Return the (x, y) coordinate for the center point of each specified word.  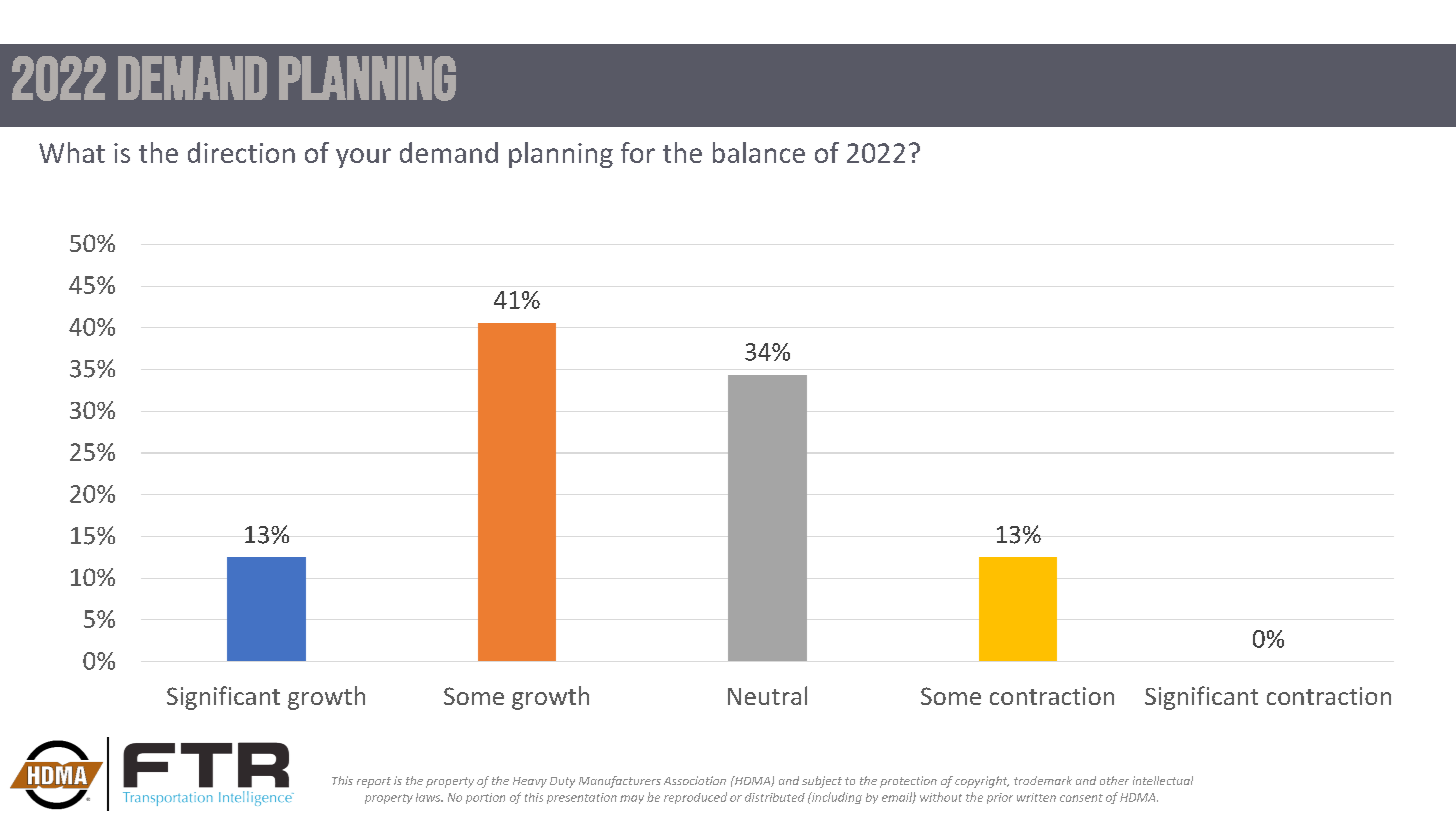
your (363, 158)
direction (241, 152)
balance (759, 152)
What (72, 152)
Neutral (767, 695)
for (638, 152)
